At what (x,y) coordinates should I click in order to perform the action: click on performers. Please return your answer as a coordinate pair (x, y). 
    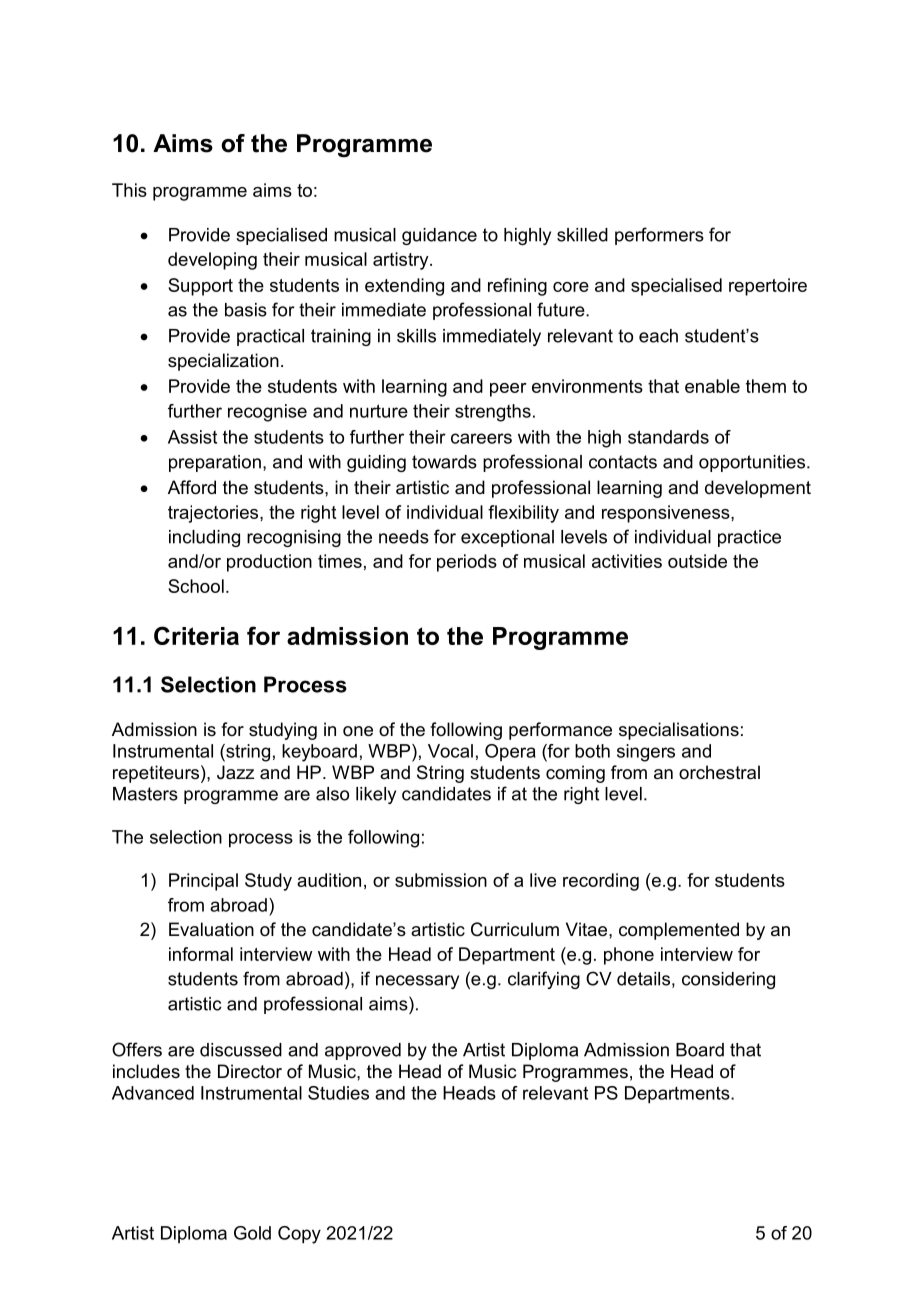
    Looking at the image, I should click on (659, 236).
